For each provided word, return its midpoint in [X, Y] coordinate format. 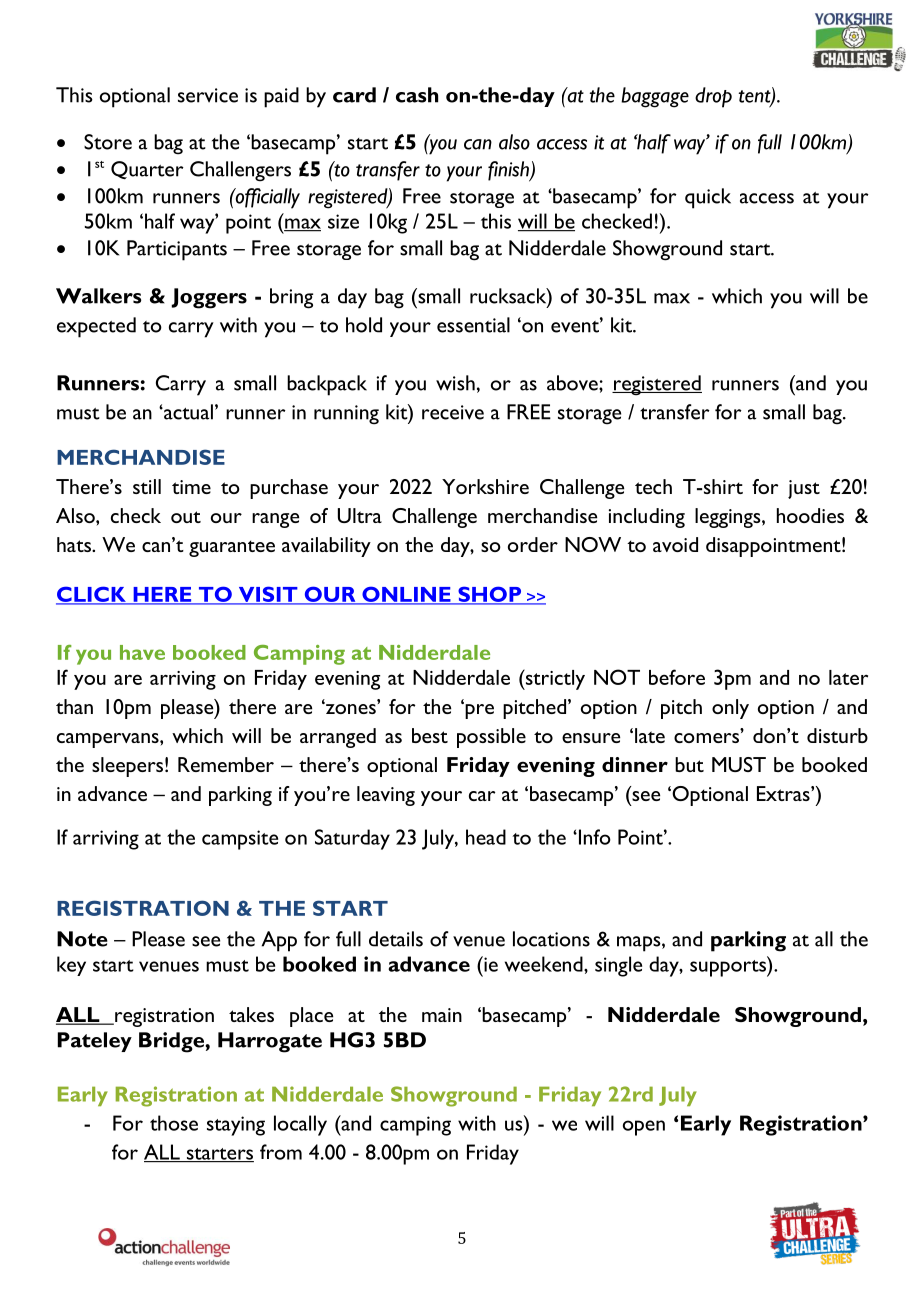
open [644, 1128]
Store [108, 142]
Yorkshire [485, 486]
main [442, 1015]
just [804, 489]
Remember [226, 764]
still [147, 486]
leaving [386, 796]
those [174, 1123]
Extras [784, 793]
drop [713, 97]
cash [417, 95]
